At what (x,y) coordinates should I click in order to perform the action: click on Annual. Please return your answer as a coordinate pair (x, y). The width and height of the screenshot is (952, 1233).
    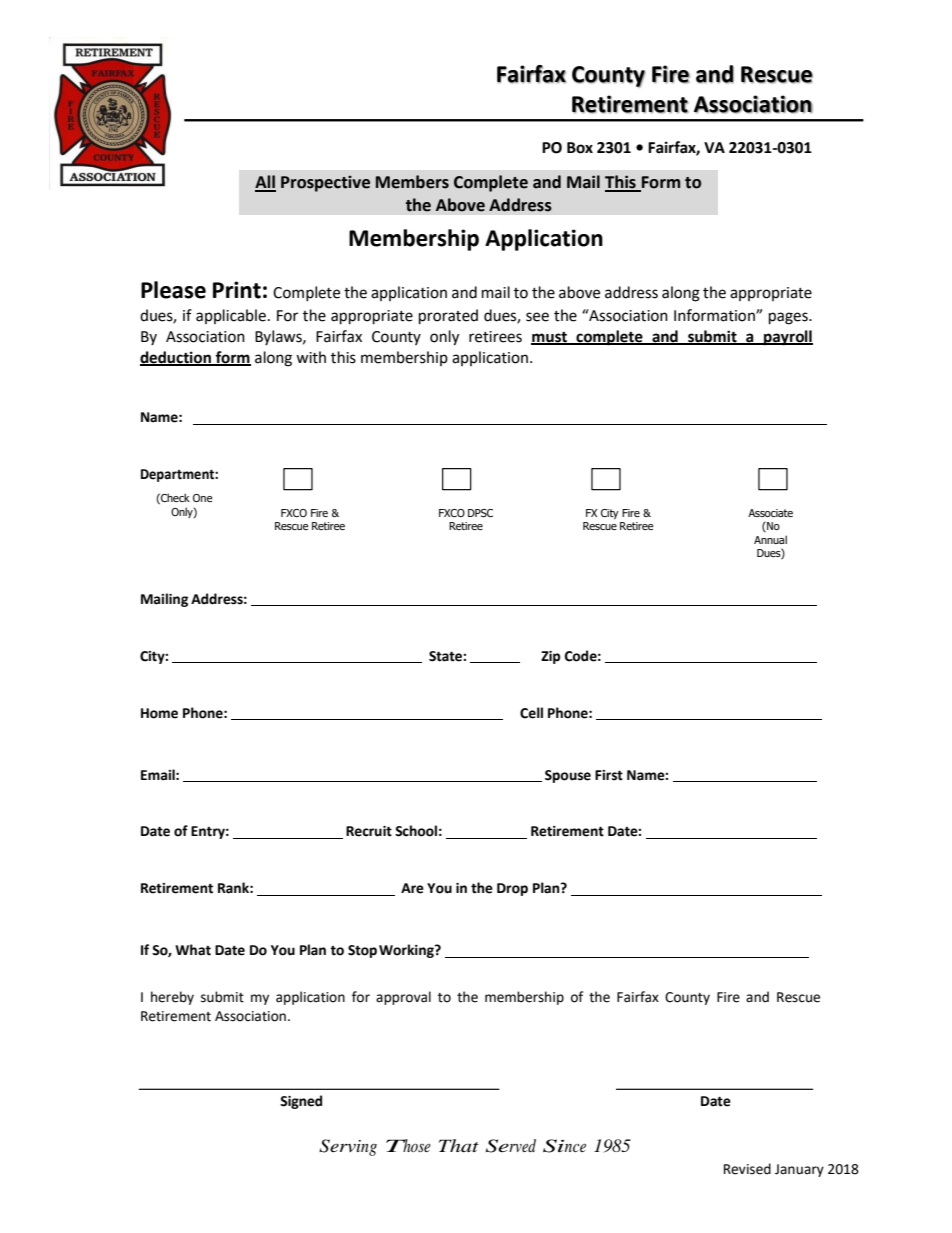
    Looking at the image, I should click on (770, 539).
